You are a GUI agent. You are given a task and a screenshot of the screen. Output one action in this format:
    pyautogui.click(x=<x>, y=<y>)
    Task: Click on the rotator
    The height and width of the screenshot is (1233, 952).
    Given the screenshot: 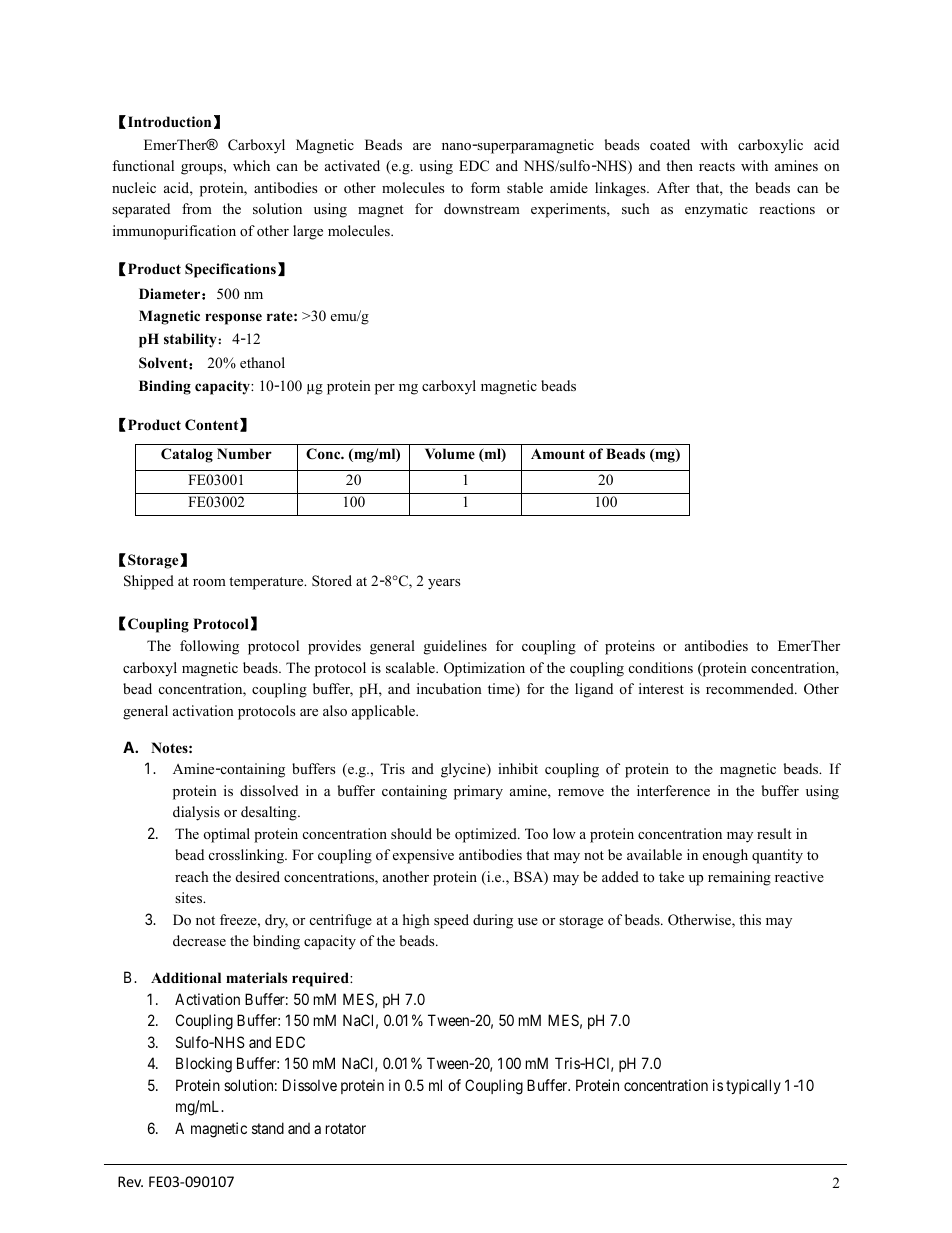 What is the action you would take?
    pyautogui.click(x=346, y=1128)
